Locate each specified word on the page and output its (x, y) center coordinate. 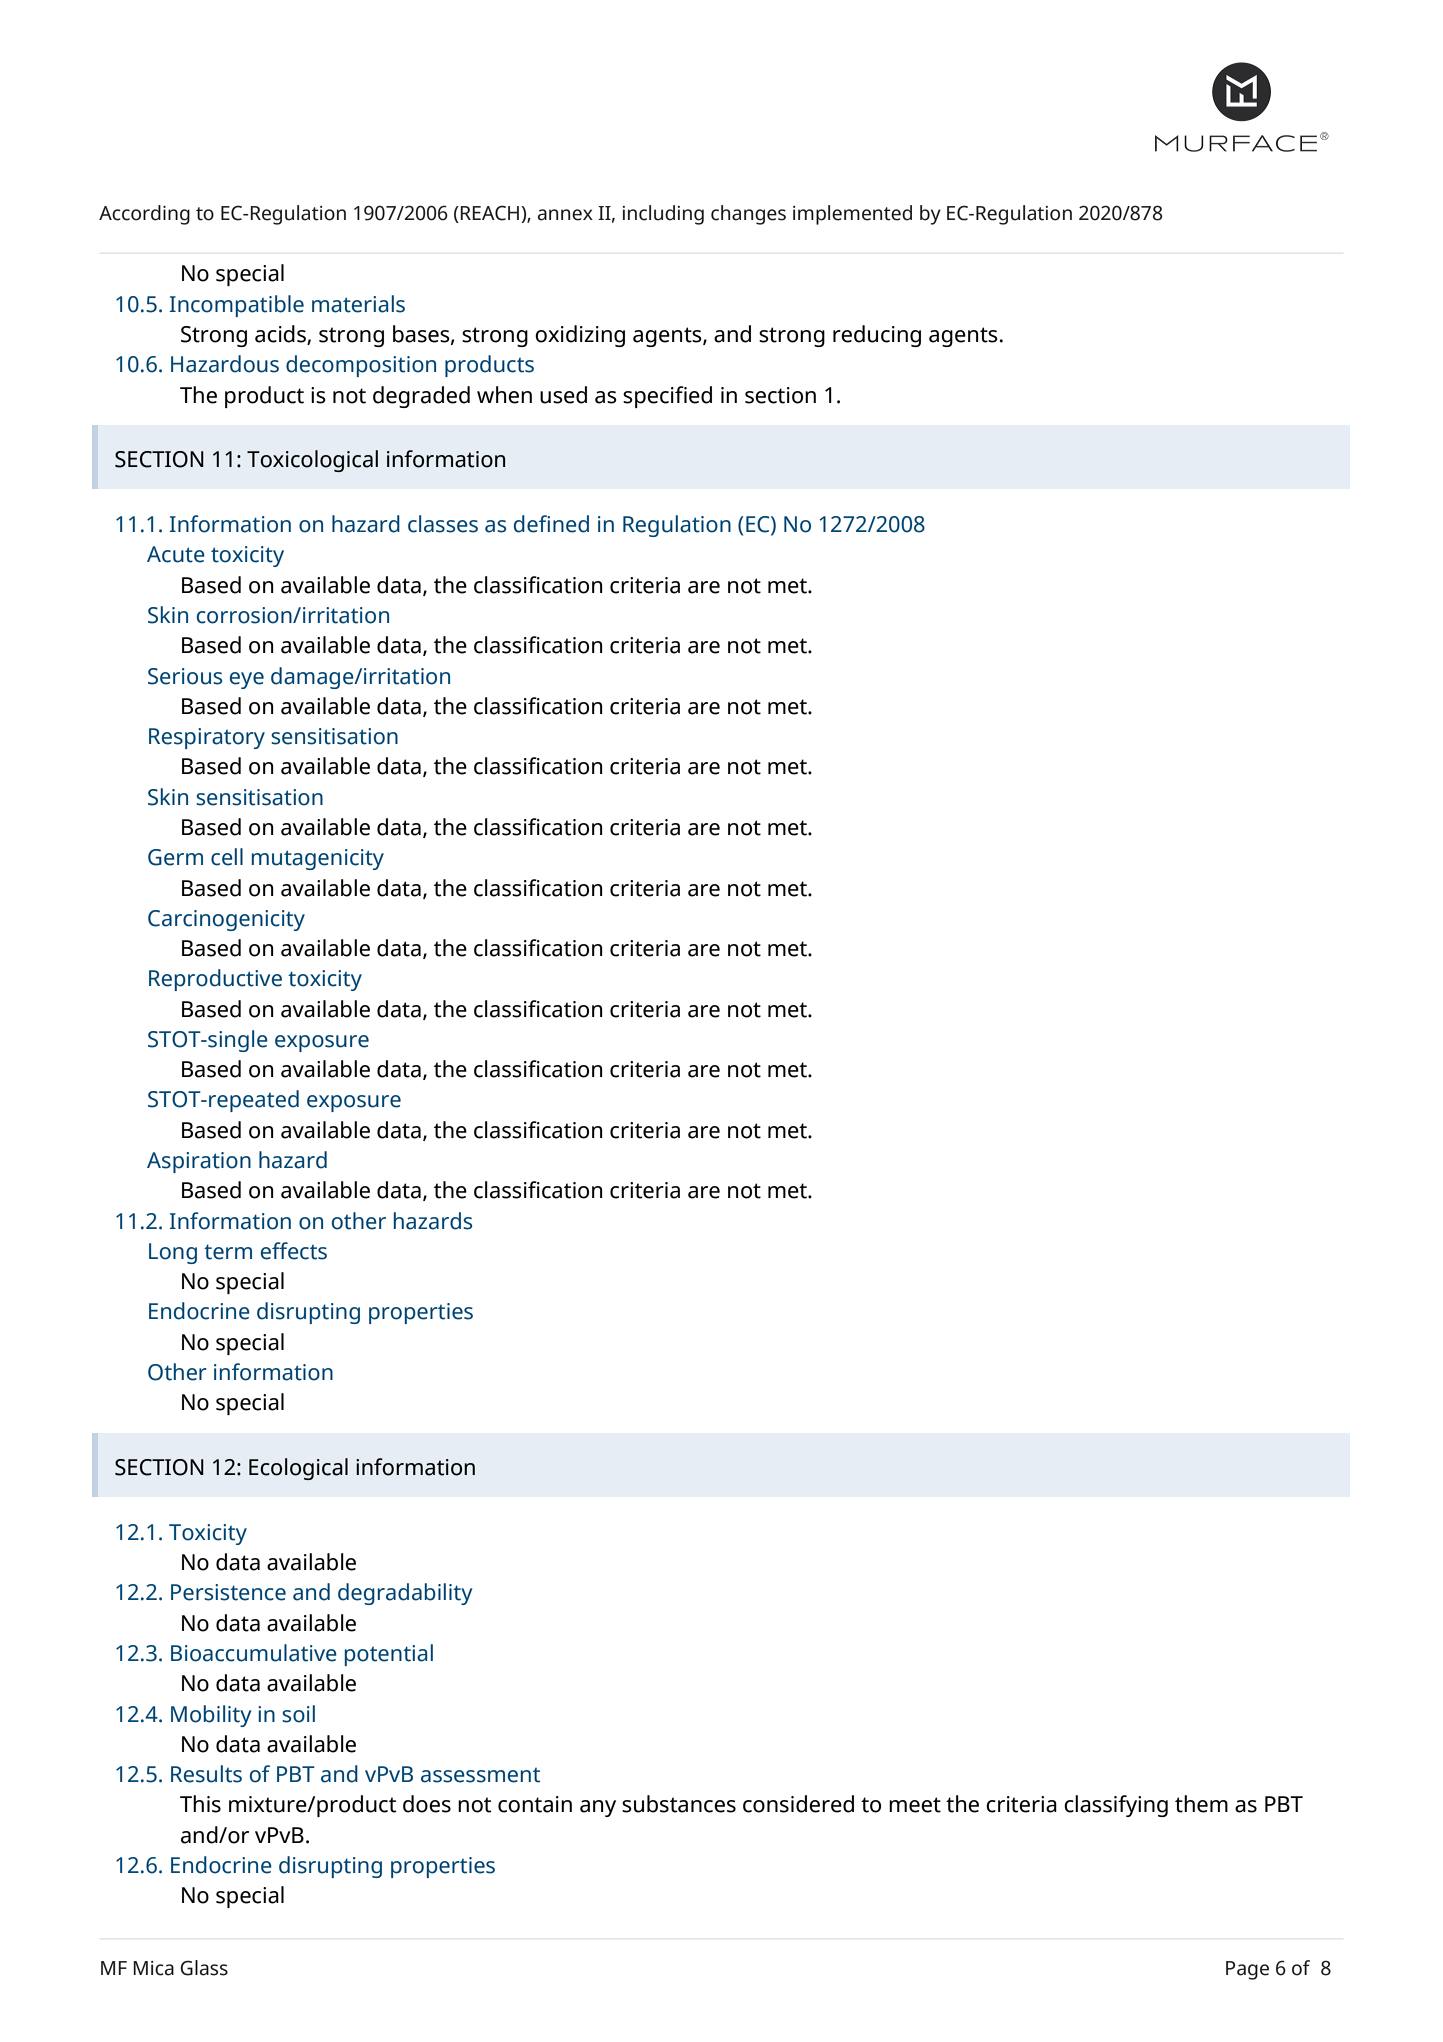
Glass (204, 1968)
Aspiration (199, 1162)
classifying (1116, 1806)
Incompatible (237, 306)
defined (551, 524)
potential (389, 1655)
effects (294, 1251)
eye (247, 680)
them (1201, 1804)
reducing (877, 336)
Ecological (298, 1469)
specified (667, 397)
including (663, 215)
